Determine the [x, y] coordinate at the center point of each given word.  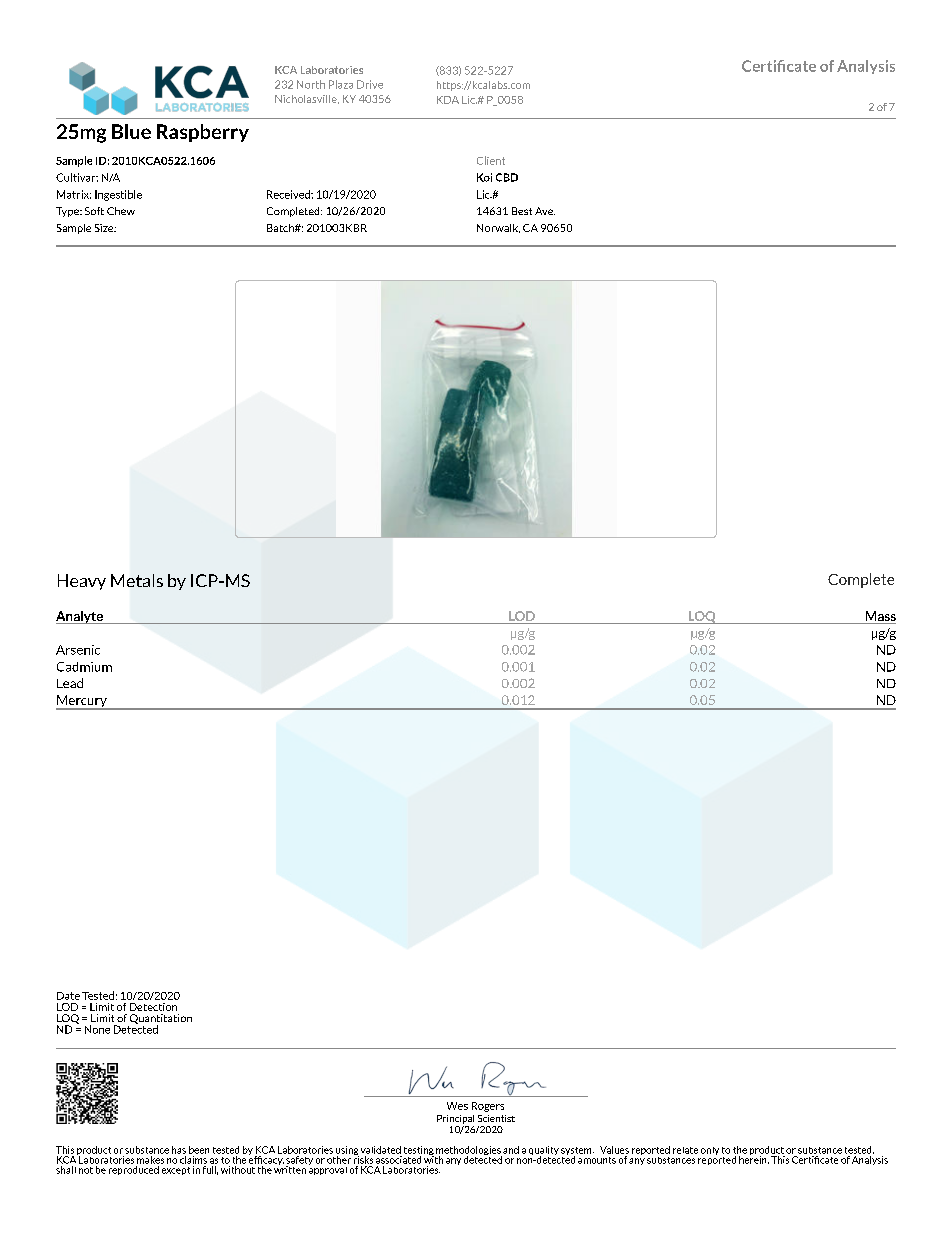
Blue [131, 131]
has [179, 1150]
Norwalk [498, 228]
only [710, 1151]
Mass [879, 617]
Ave [545, 211]
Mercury [82, 702]
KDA [448, 100]
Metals [137, 580]
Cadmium [84, 667]
